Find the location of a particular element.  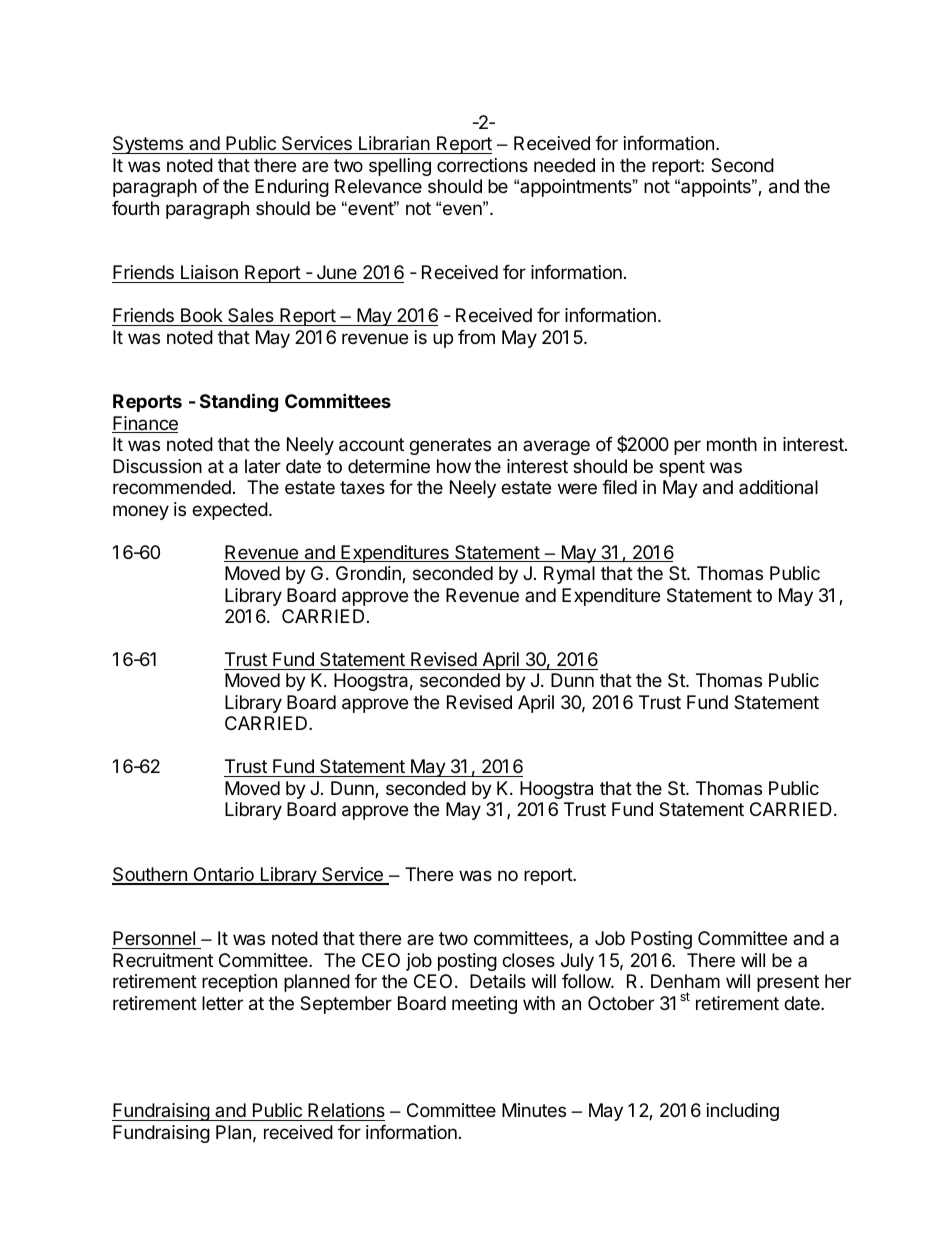

Enduring is located at coordinates (292, 188).
